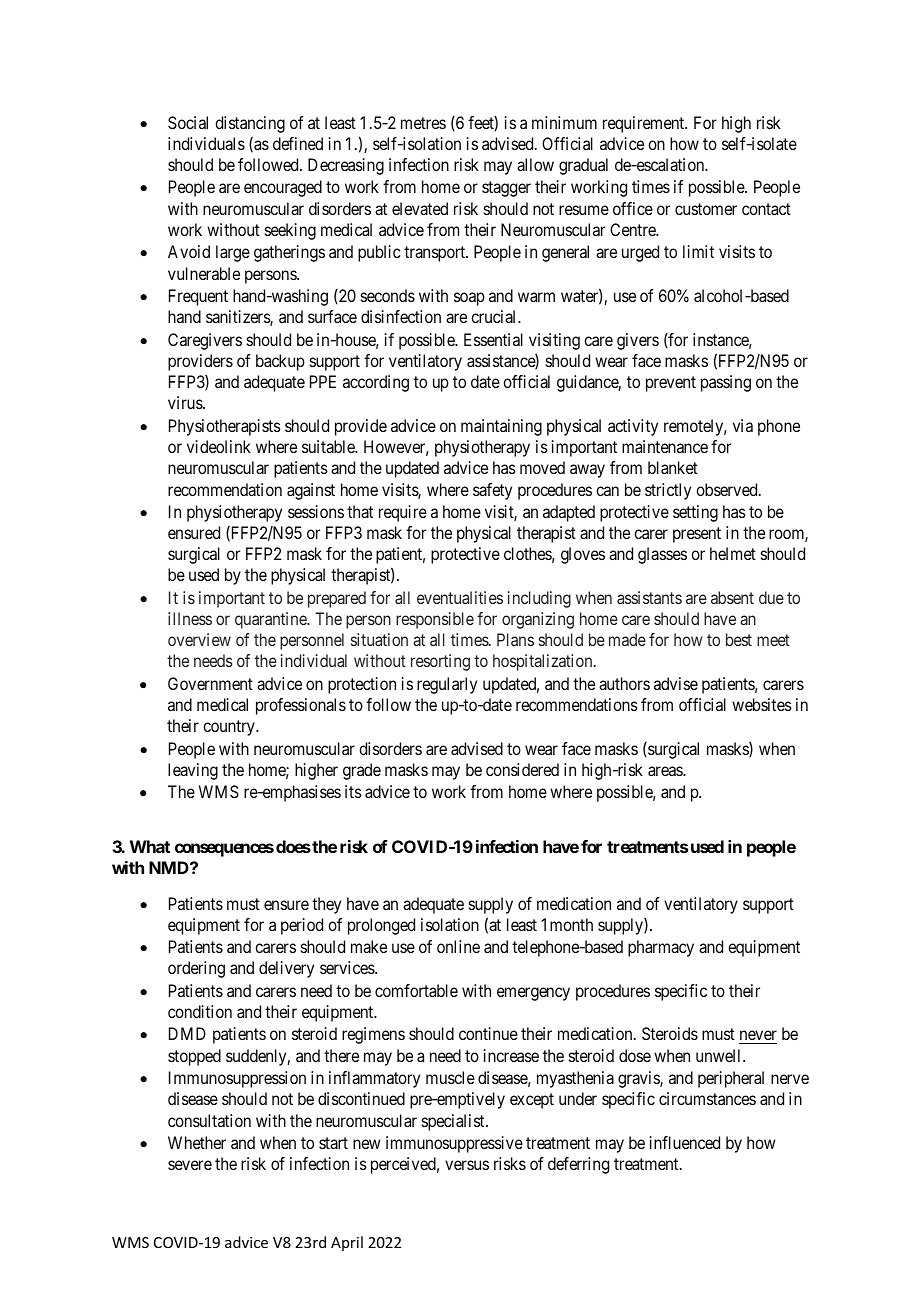  Describe the element at coordinates (506, 189) in the document. I see `stagger` at that location.
